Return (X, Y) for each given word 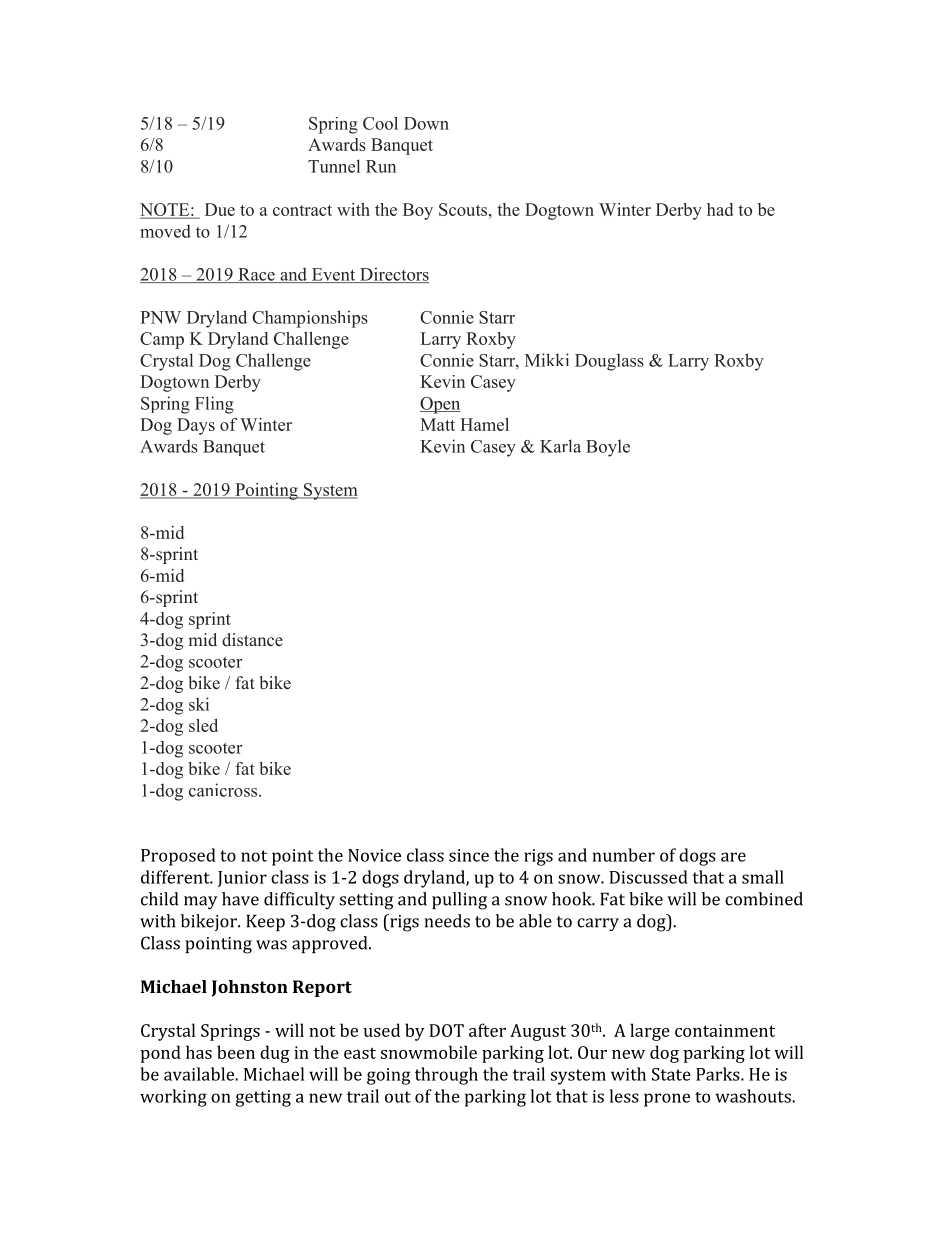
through (446, 1076)
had (720, 209)
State (671, 1074)
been (236, 1052)
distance (252, 639)
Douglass (609, 362)
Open (440, 405)
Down (426, 123)
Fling (214, 405)
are (733, 857)
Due (220, 209)
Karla (560, 446)
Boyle (608, 448)
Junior (242, 879)
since (469, 855)
